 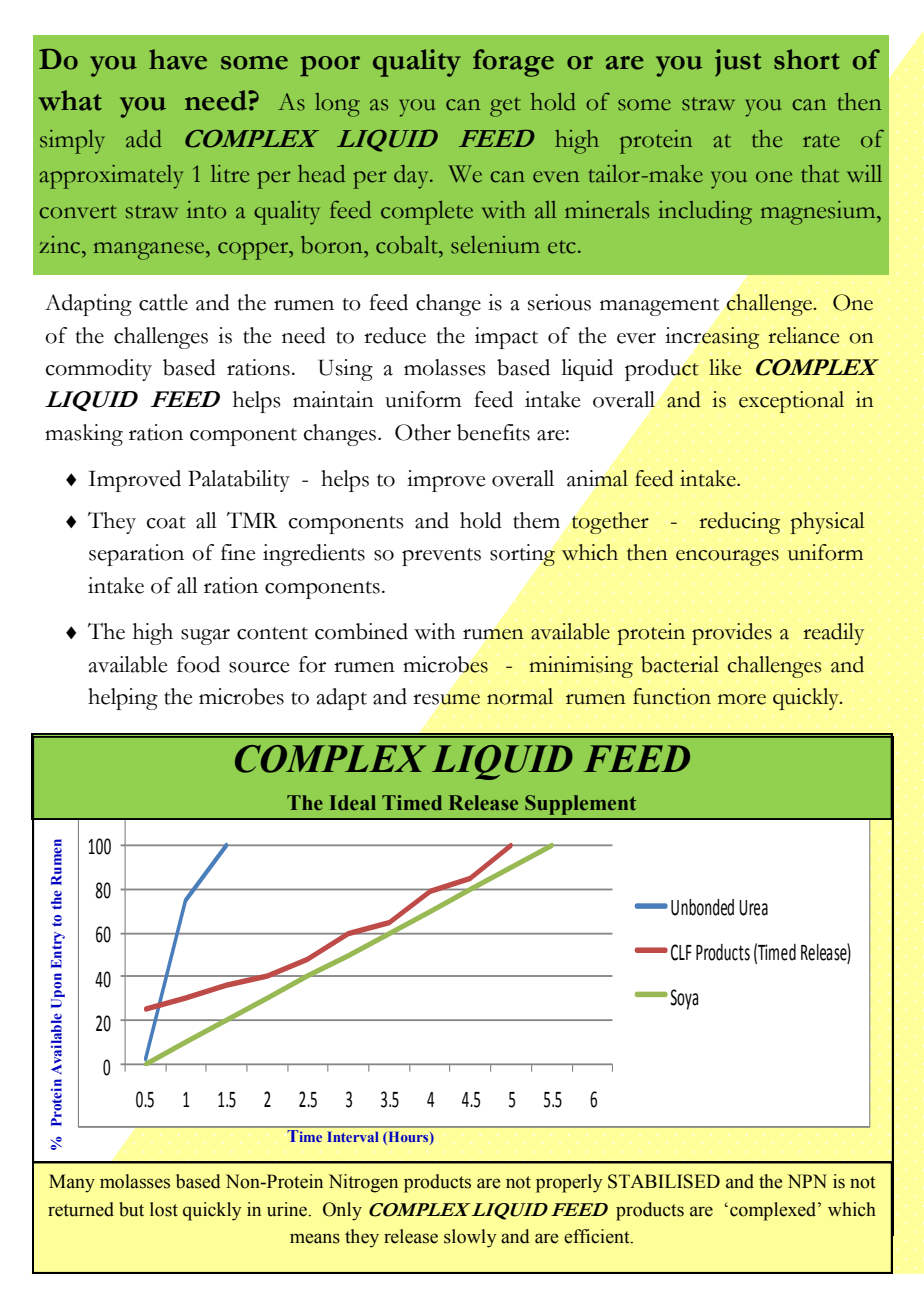 What do you see at coordinates (753, 908) in the page?
I see `Urea` at bounding box center [753, 908].
